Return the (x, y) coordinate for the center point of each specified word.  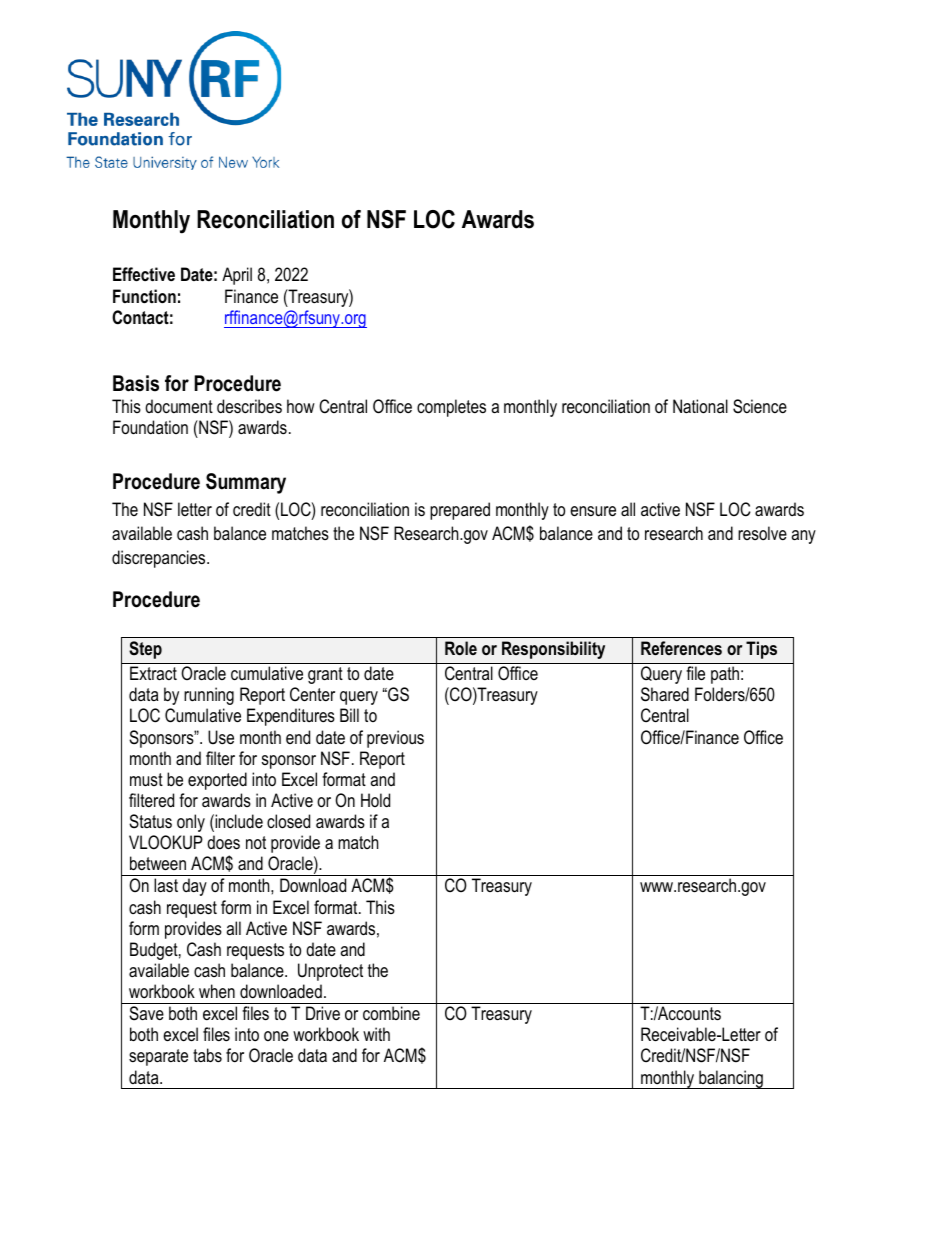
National (700, 406)
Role (461, 648)
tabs (207, 1055)
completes (451, 408)
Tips (761, 650)
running (209, 696)
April (237, 276)
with (376, 1034)
